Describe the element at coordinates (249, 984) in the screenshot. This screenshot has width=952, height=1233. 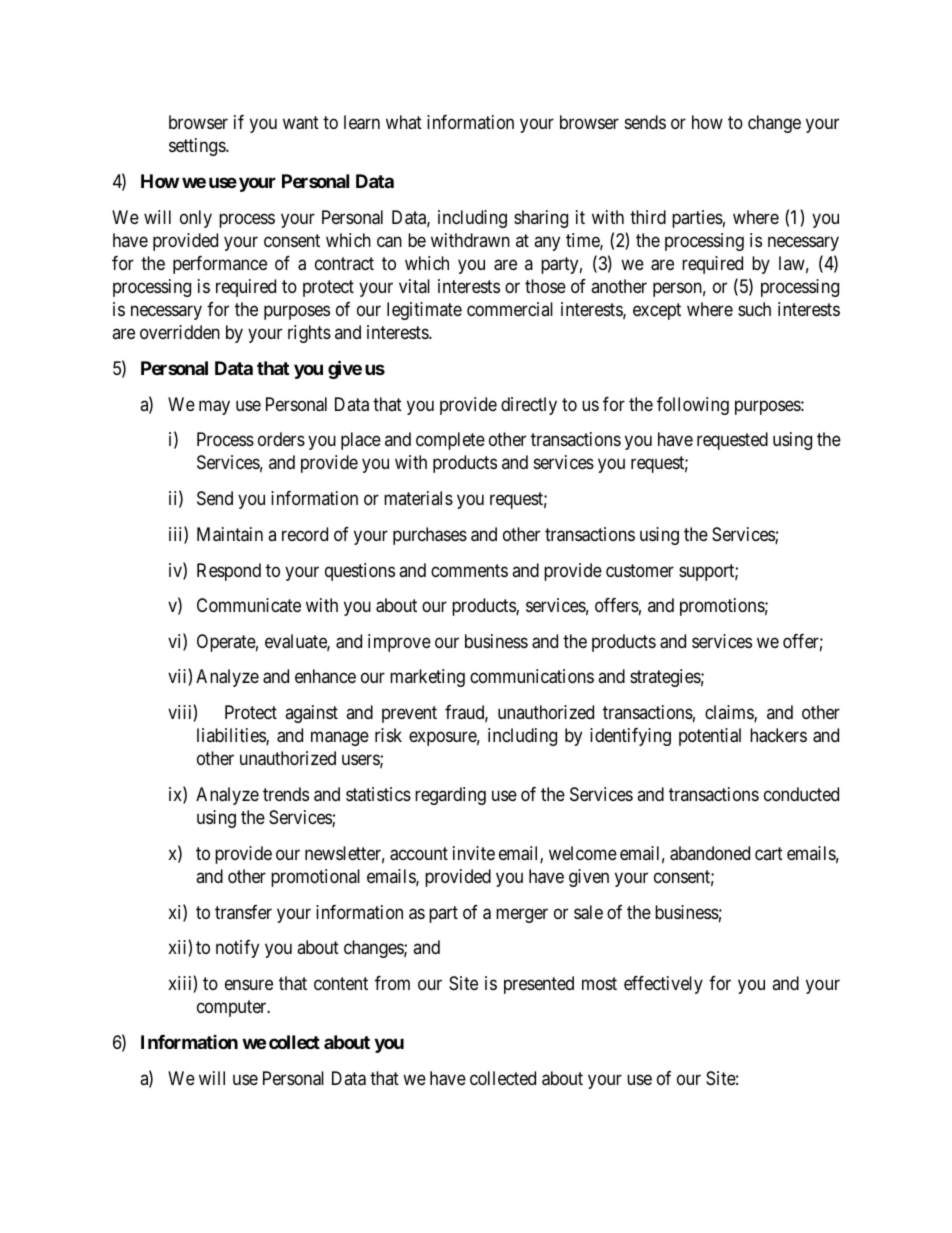
I see `ensure` at that location.
